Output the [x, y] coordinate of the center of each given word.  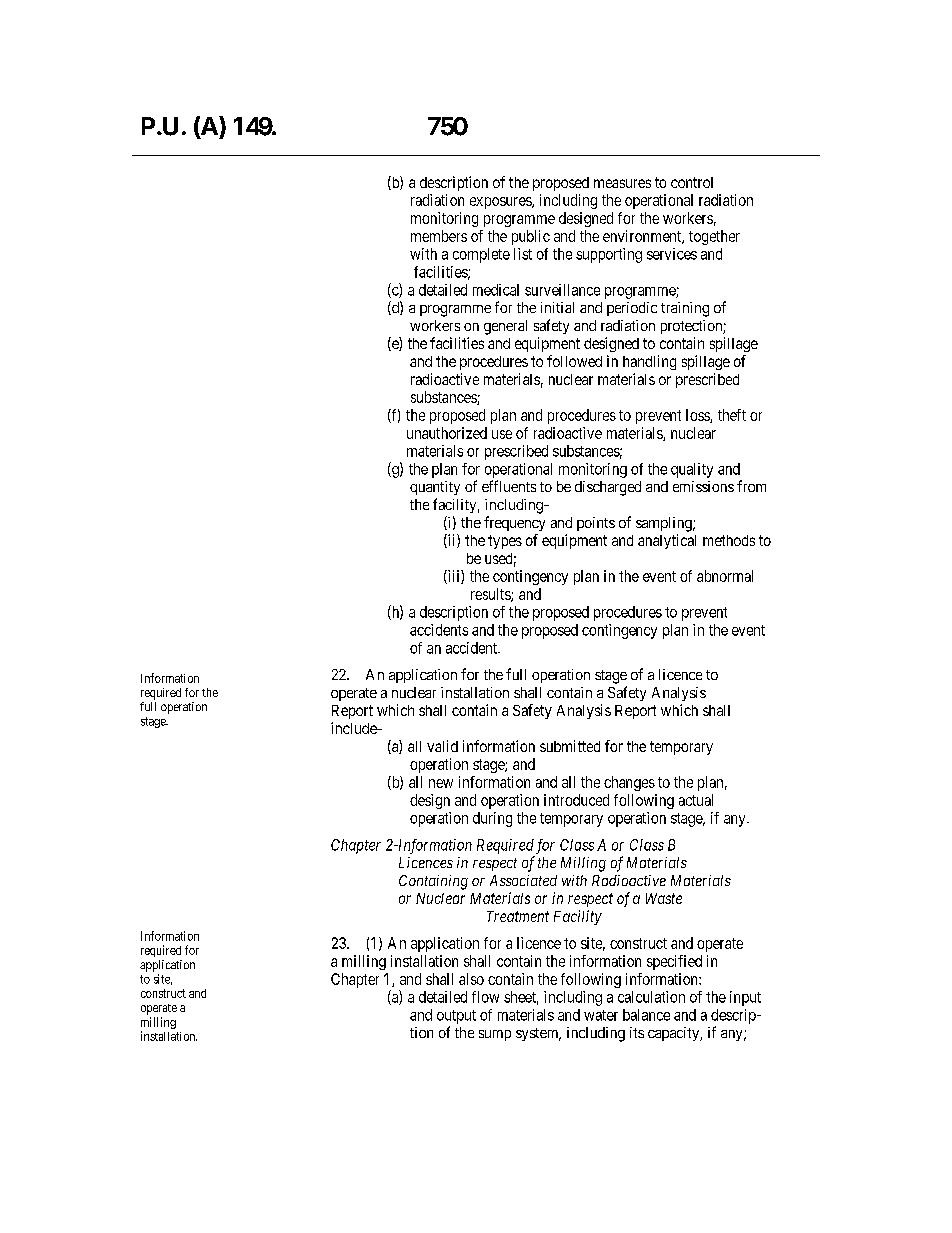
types [505, 542]
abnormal [725, 576]
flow [485, 997]
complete [481, 255]
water [601, 1015]
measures [622, 183]
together [714, 237]
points [596, 524]
